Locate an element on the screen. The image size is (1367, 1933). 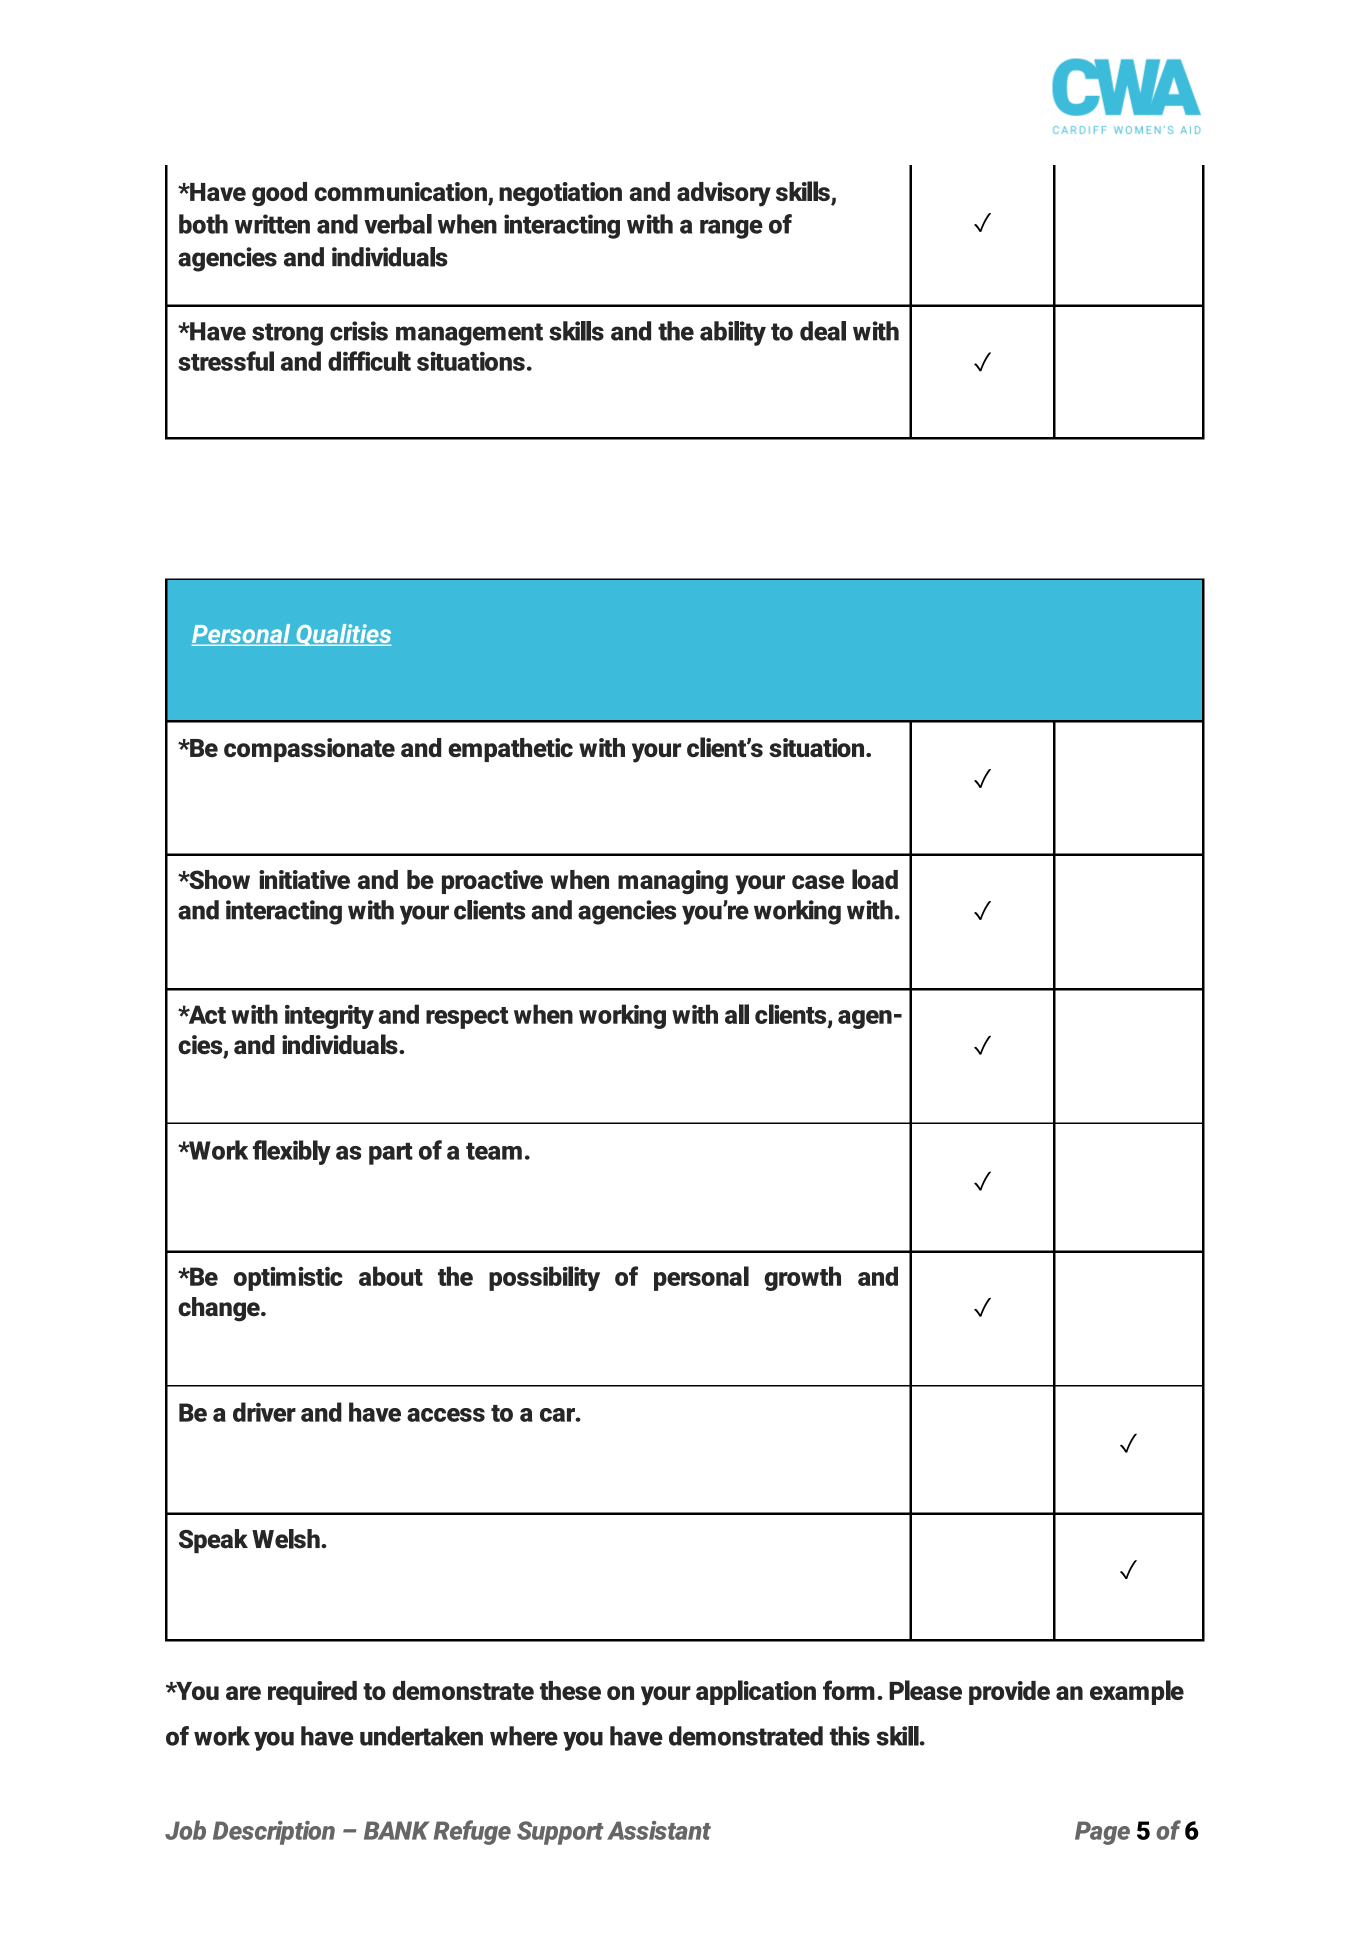
Assistant is located at coordinates (659, 1830).
